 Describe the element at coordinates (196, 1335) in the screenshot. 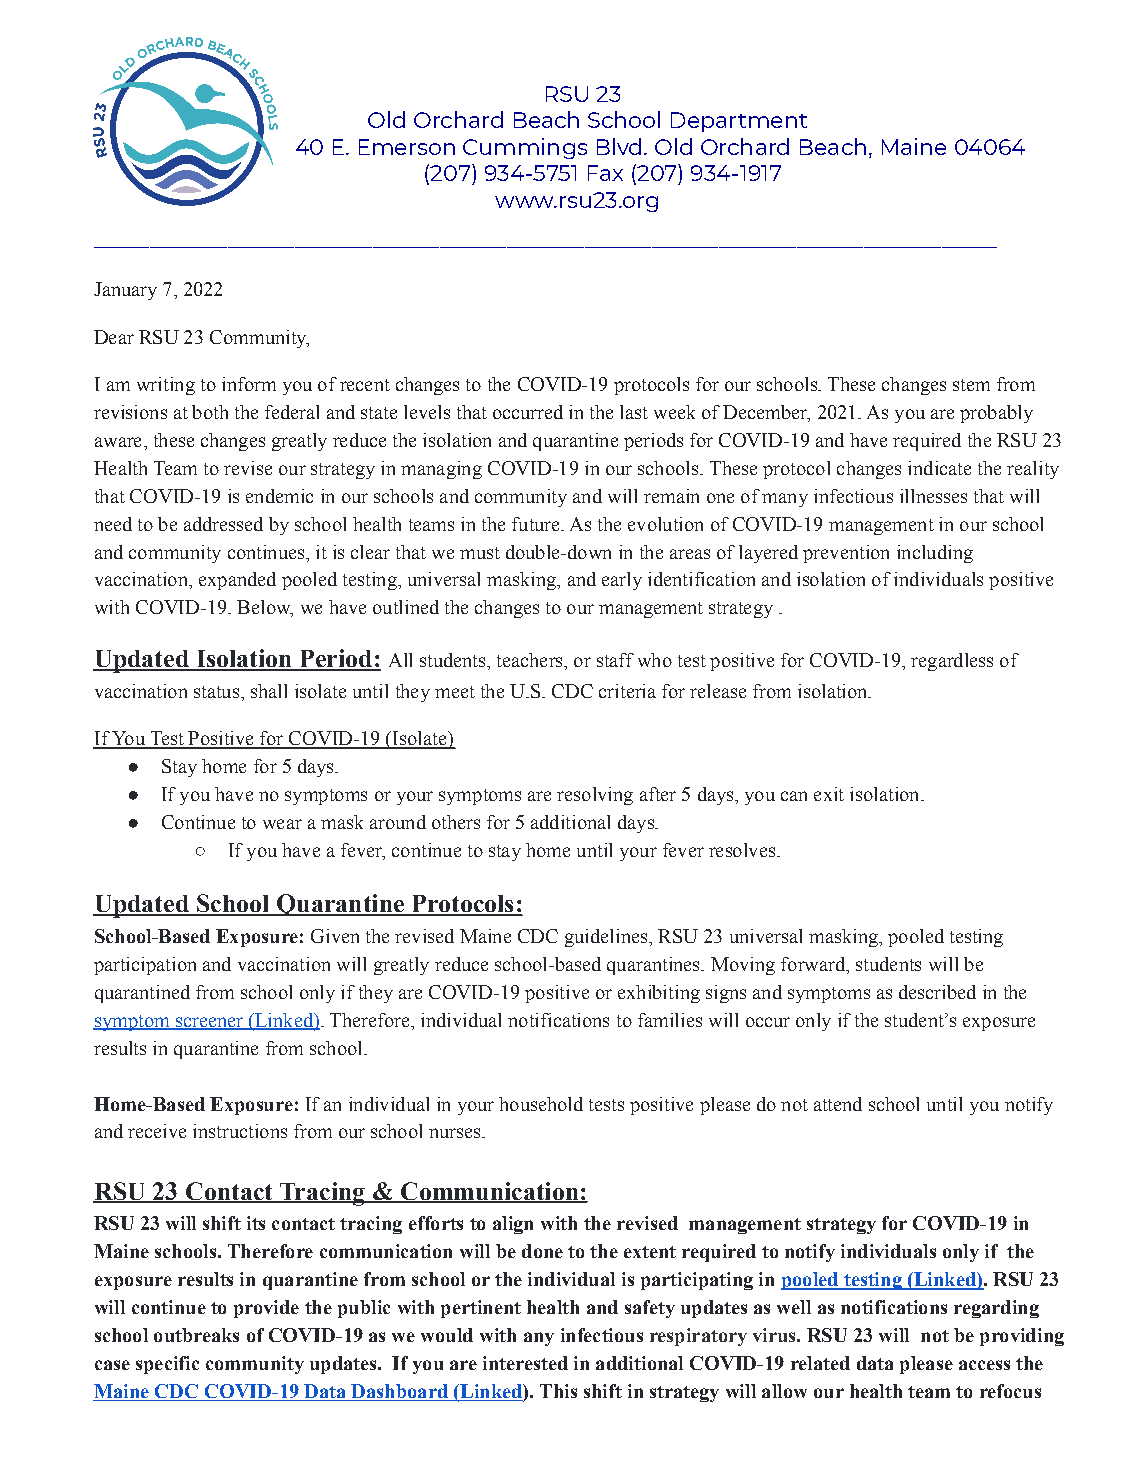

I see `outbreaks` at that location.
